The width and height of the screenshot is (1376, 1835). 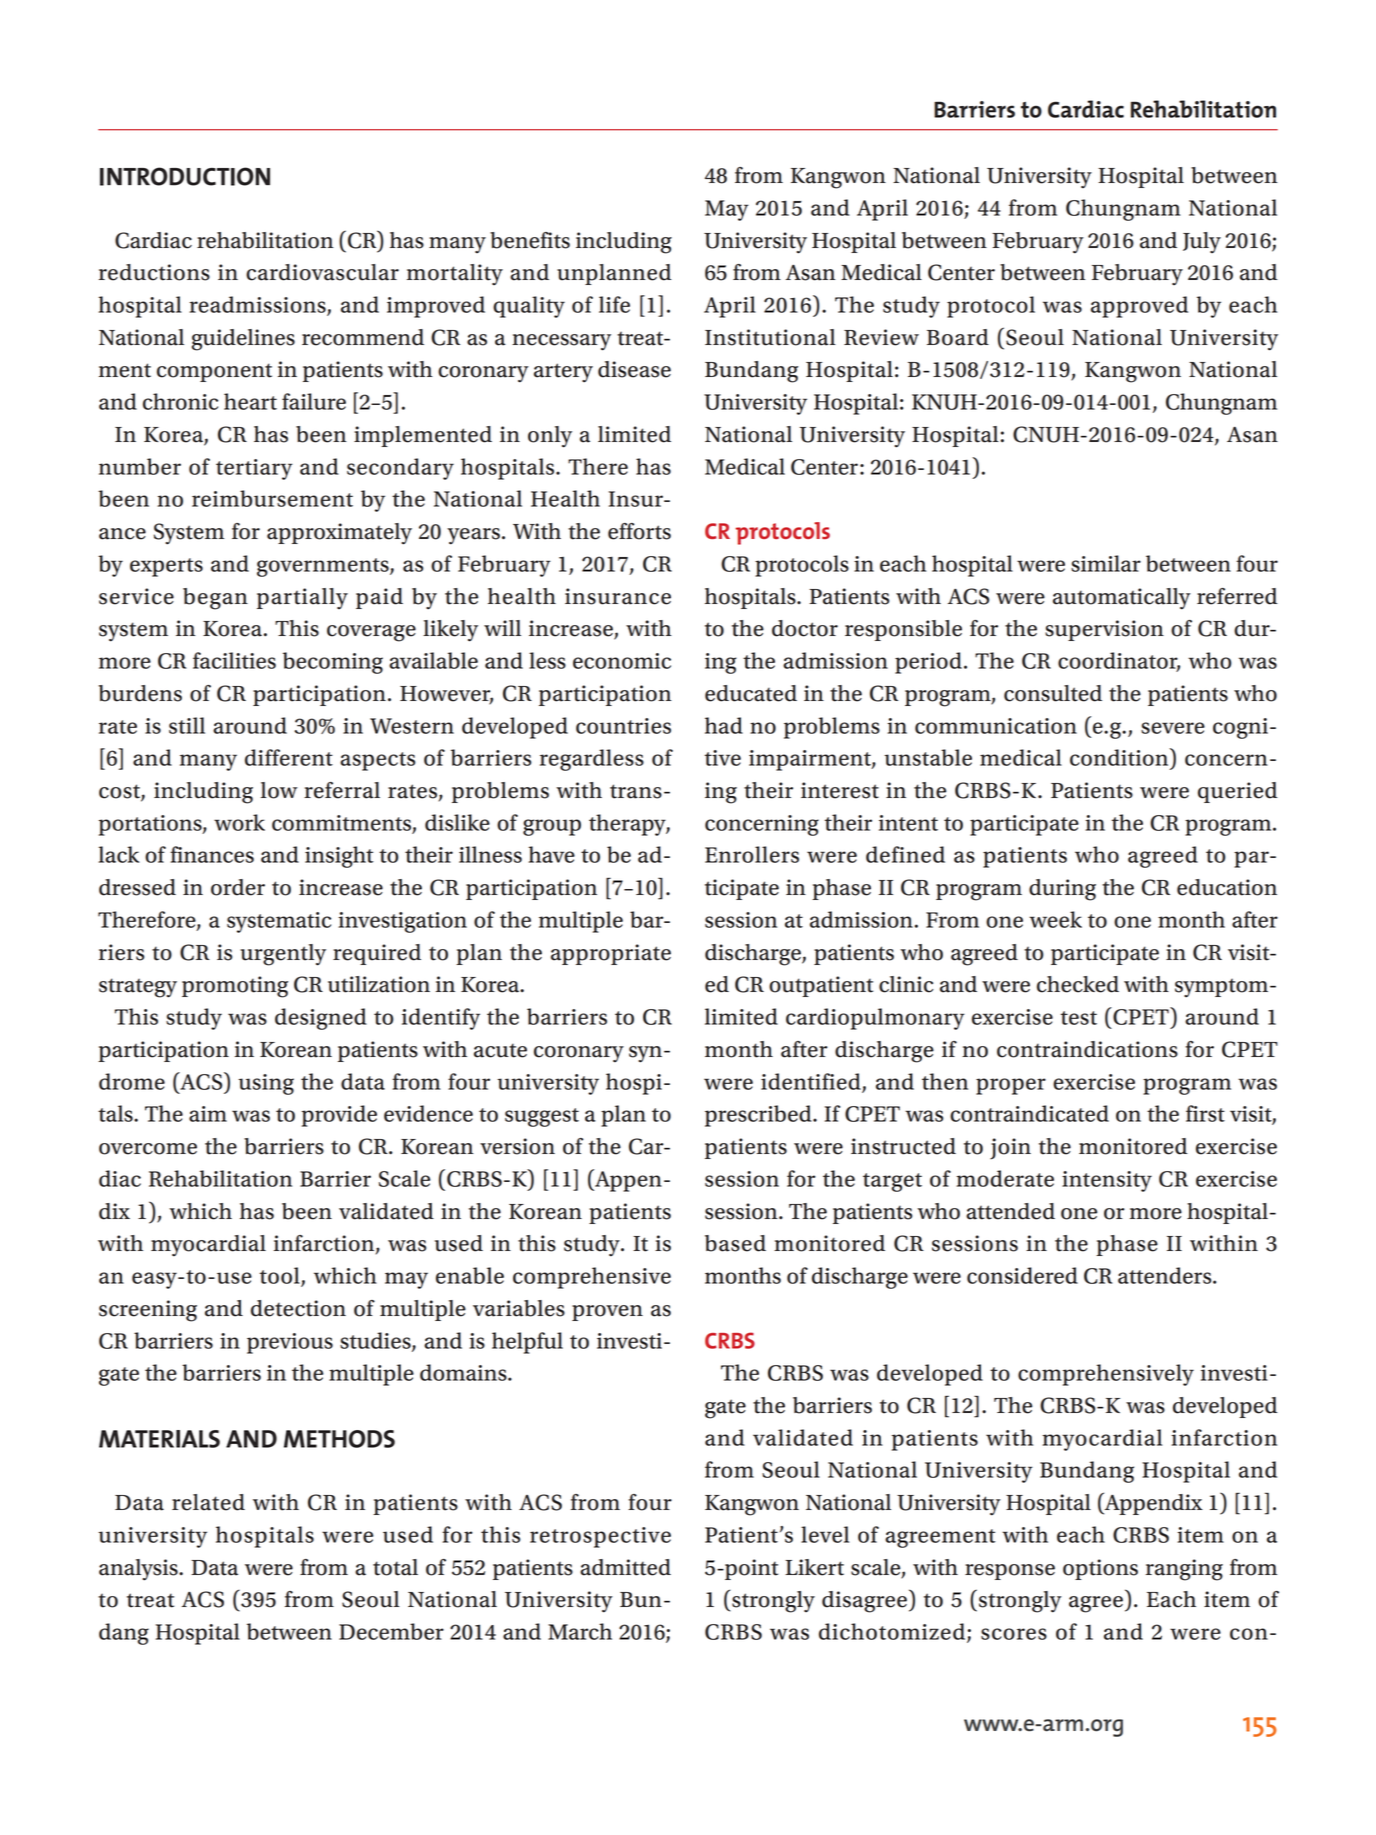 I want to click on order, so click(x=238, y=887).
